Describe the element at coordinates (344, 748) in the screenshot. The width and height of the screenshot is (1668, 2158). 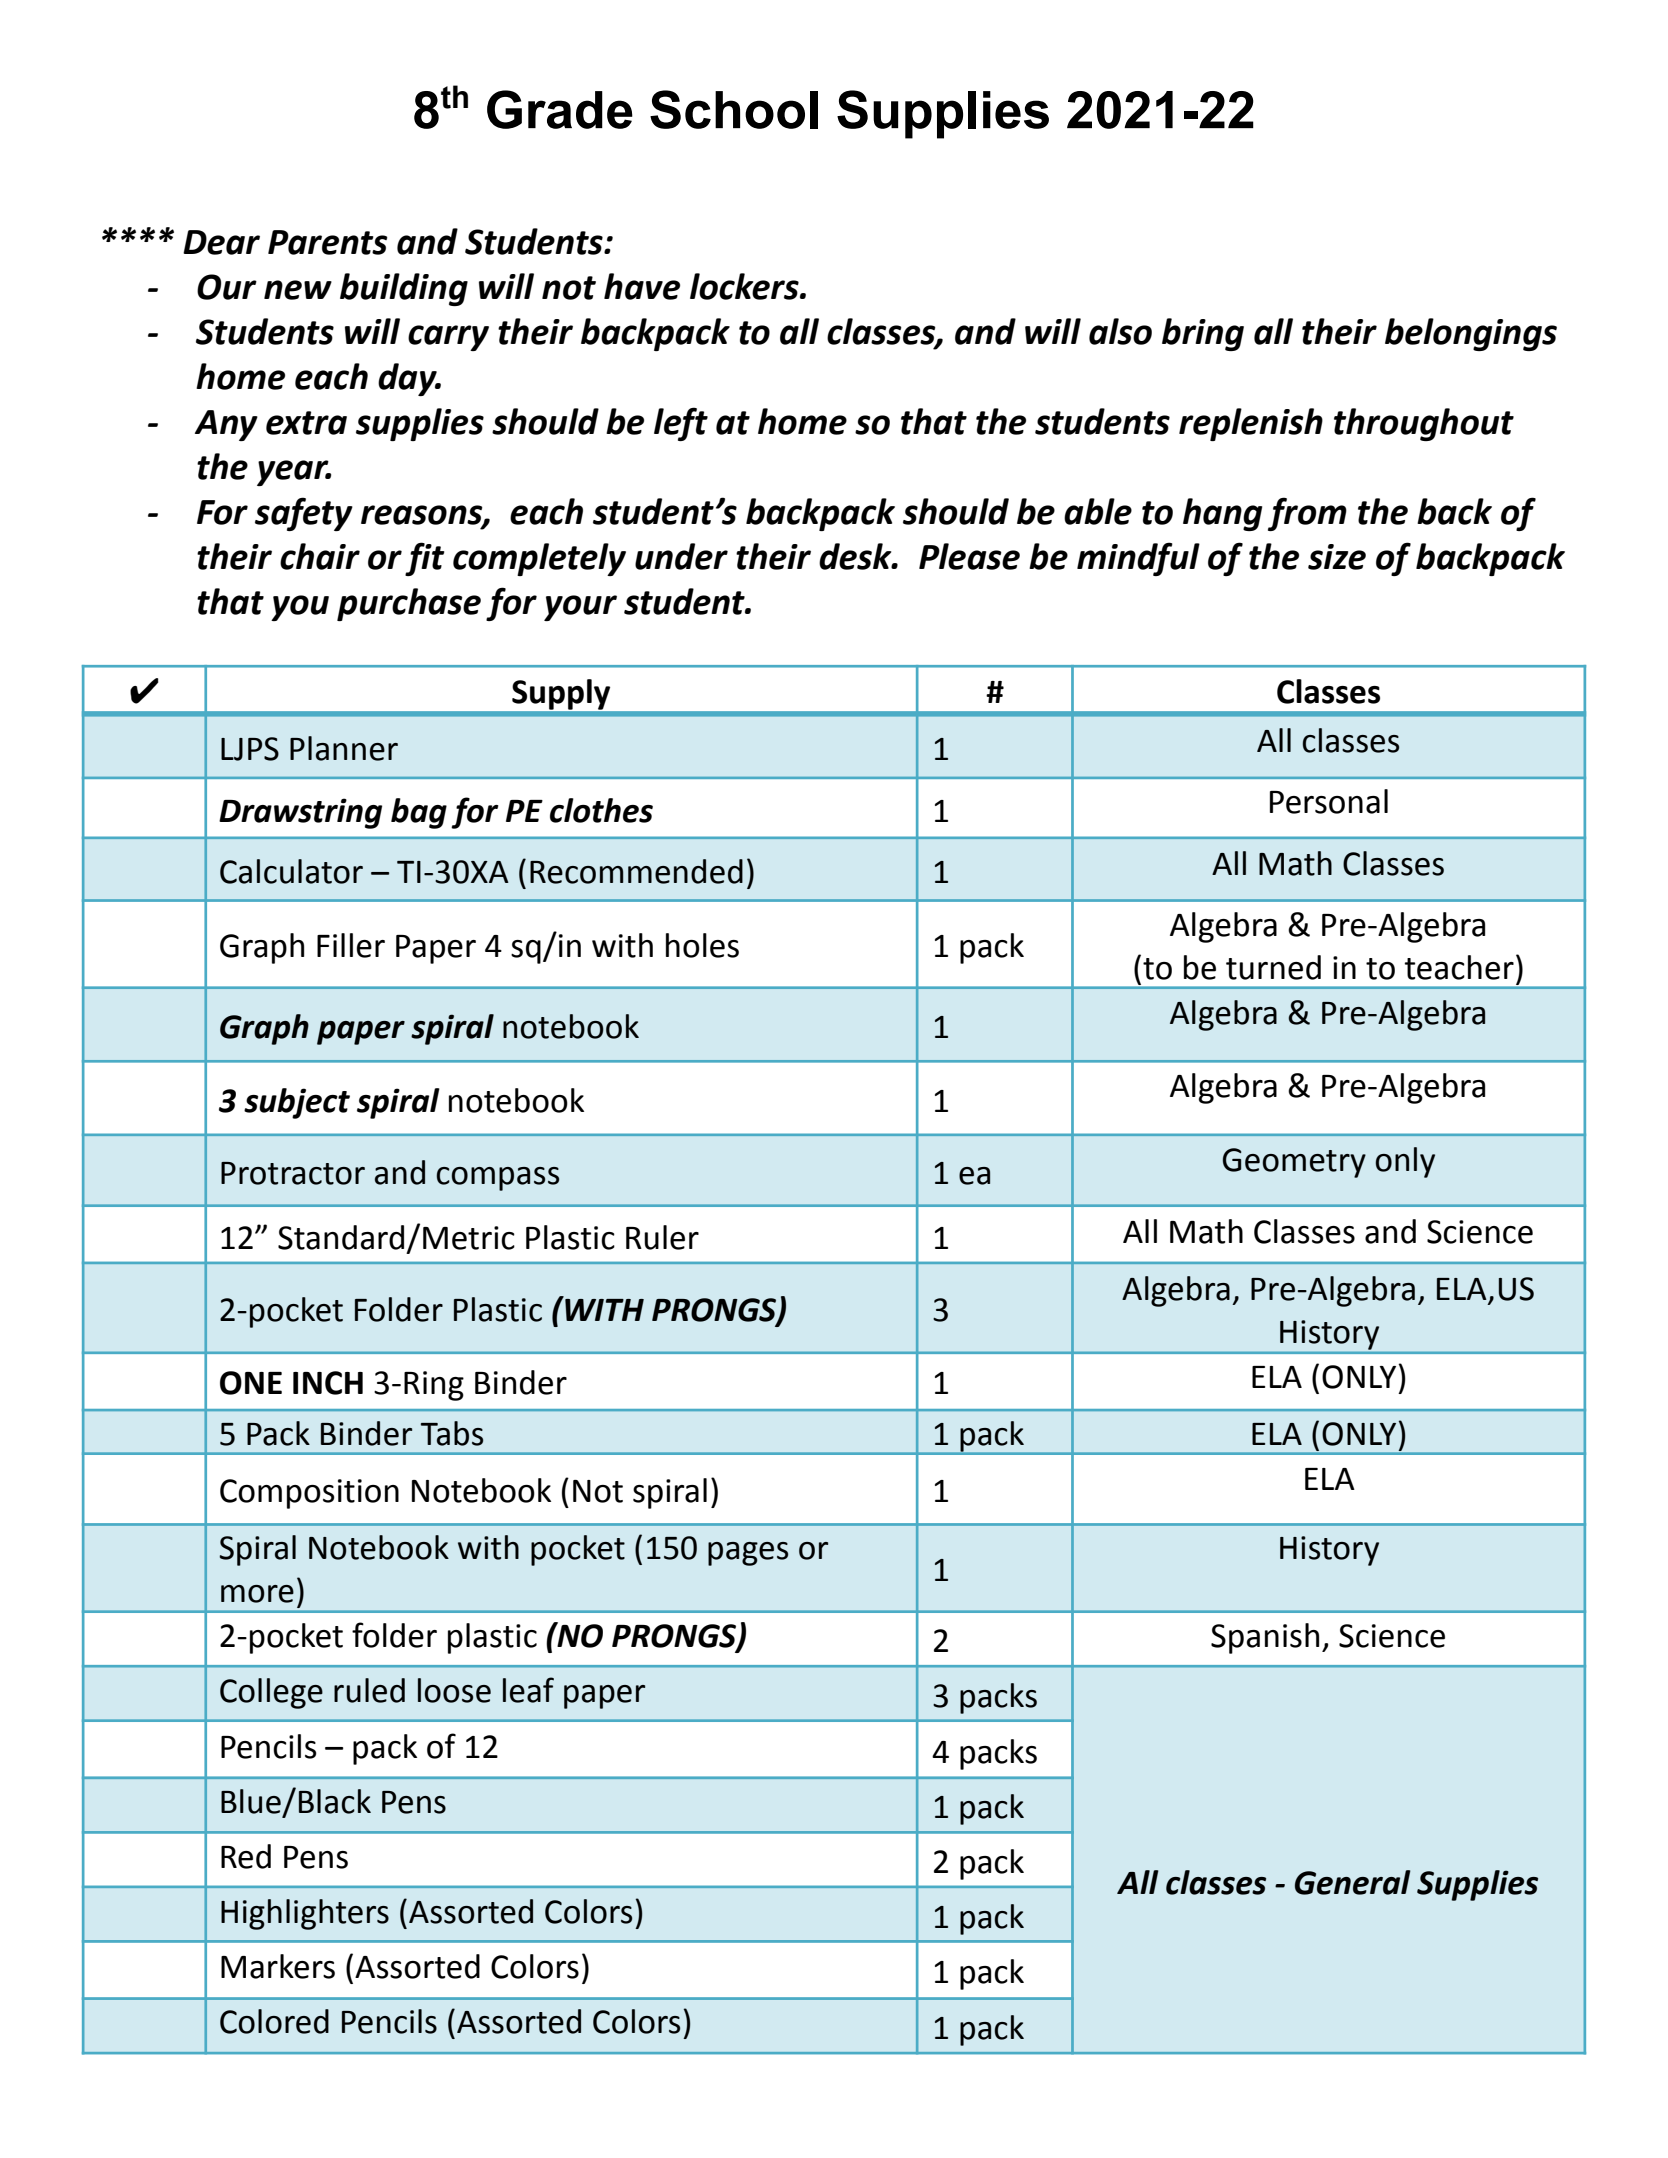
I see `Planner` at that location.
